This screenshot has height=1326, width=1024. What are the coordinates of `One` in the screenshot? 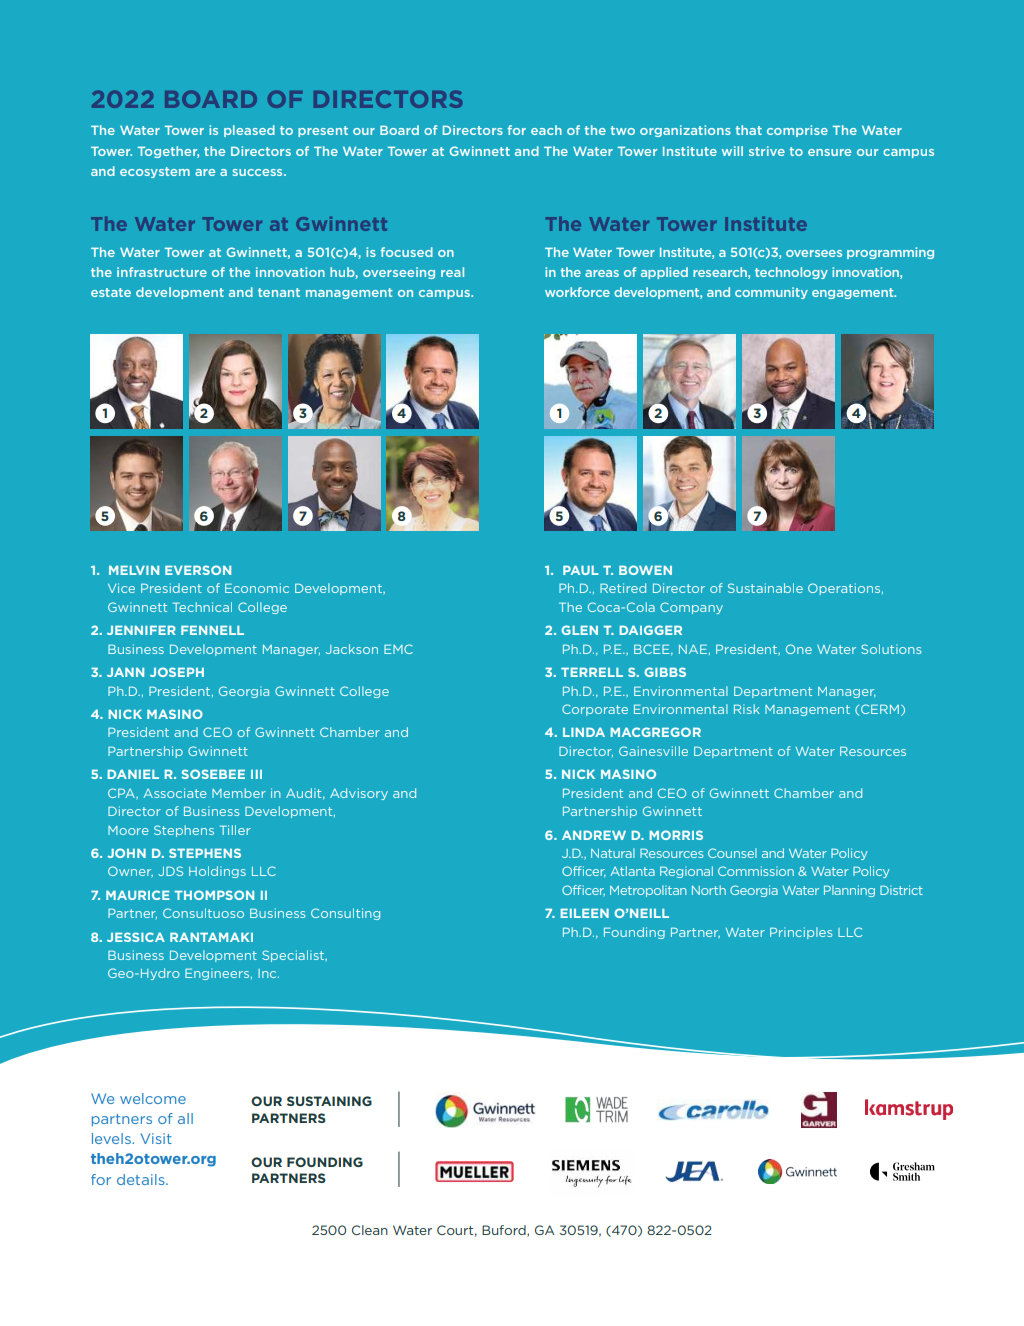 It's located at (799, 649).
